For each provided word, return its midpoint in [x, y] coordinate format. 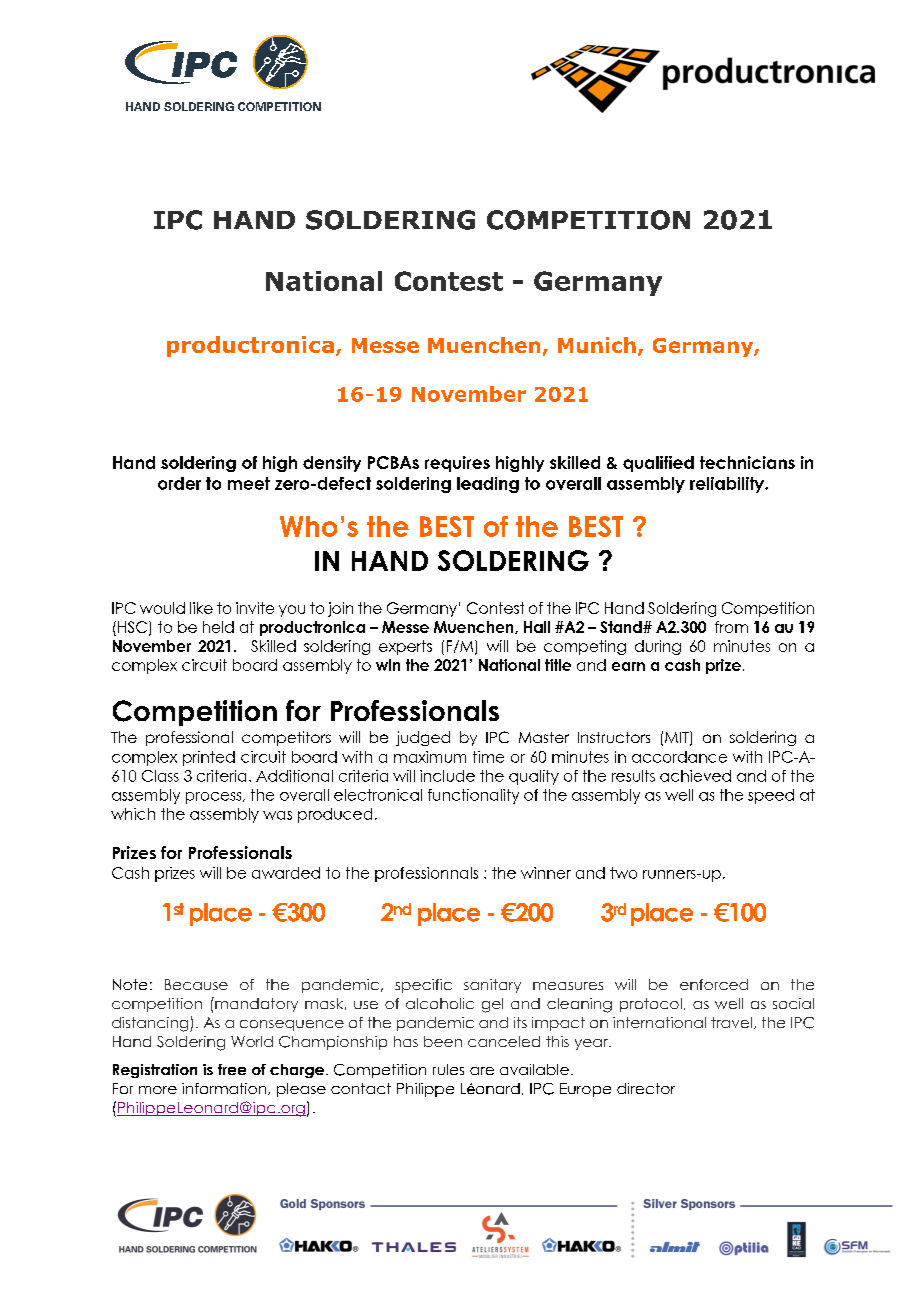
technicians [747, 462]
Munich [597, 345]
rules [448, 1069]
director [646, 1088]
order [179, 483]
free [232, 1069]
